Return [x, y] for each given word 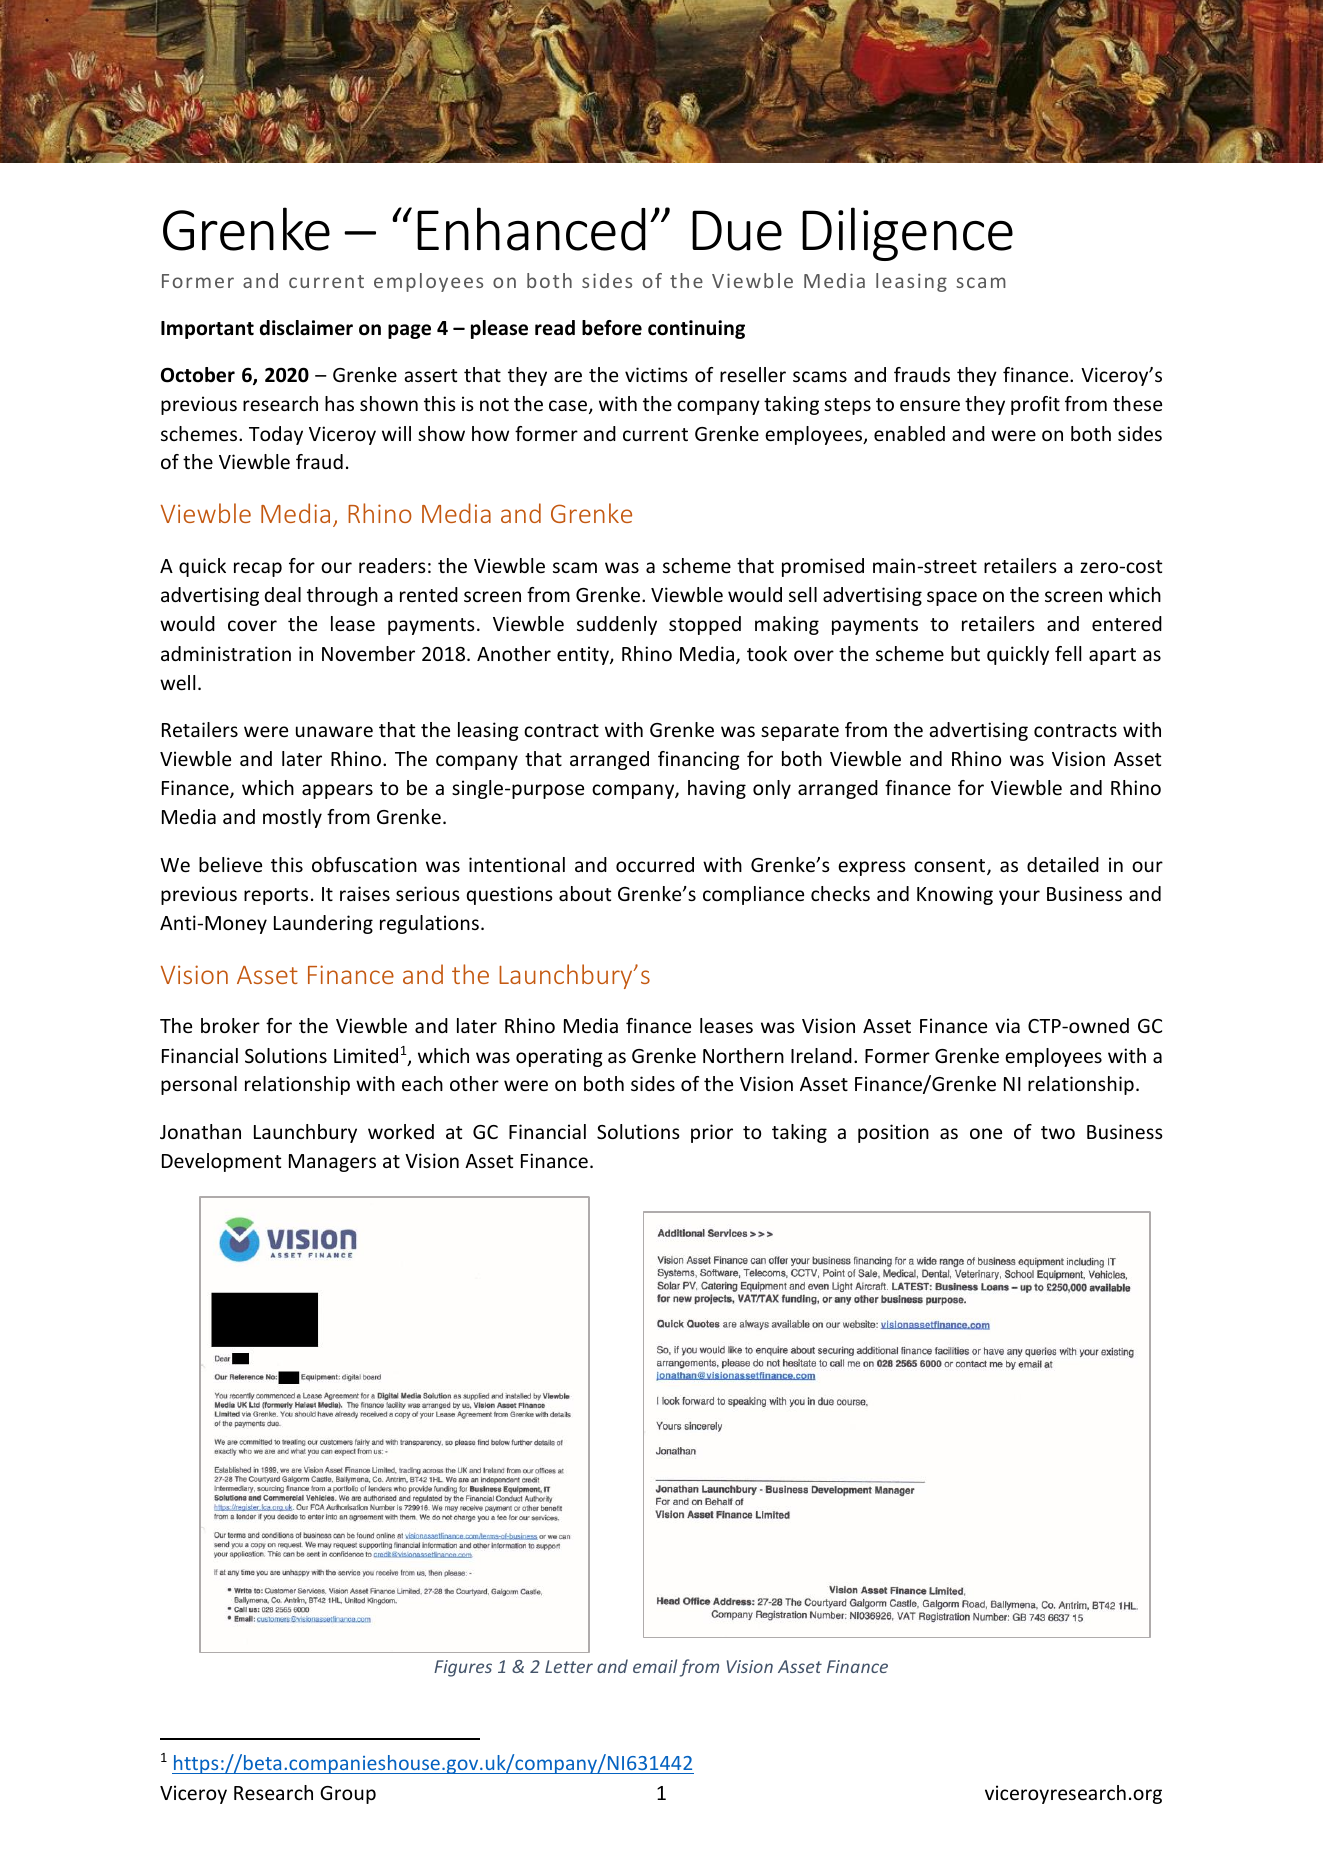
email [655, 1666]
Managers [332, 1163]
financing [699, 760]
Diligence [907, 234]
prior [712, 1133]
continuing [696, 329]
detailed [1063, 864]
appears [337, 791]
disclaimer [306, 328]
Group [348, 1795]
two [1058, 1132]
